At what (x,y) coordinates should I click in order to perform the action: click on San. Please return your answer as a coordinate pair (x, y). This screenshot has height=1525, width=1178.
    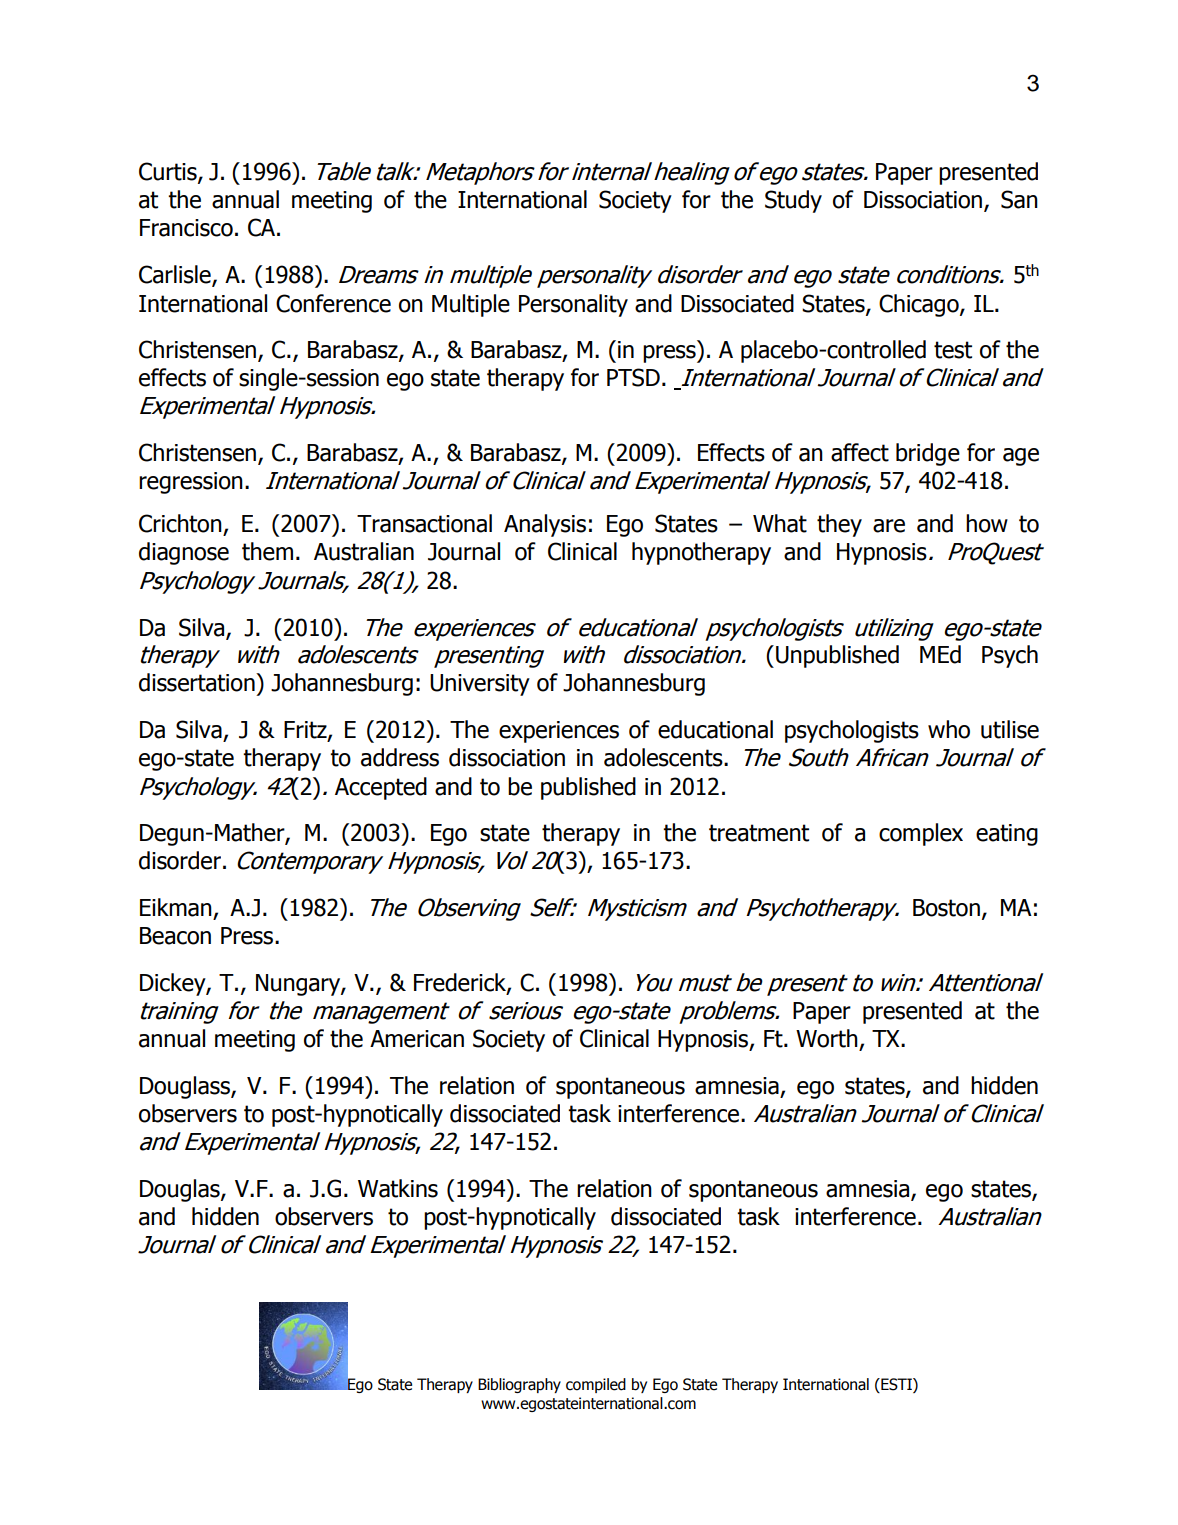
    Looking at the image, I should click on (1019, 199).
